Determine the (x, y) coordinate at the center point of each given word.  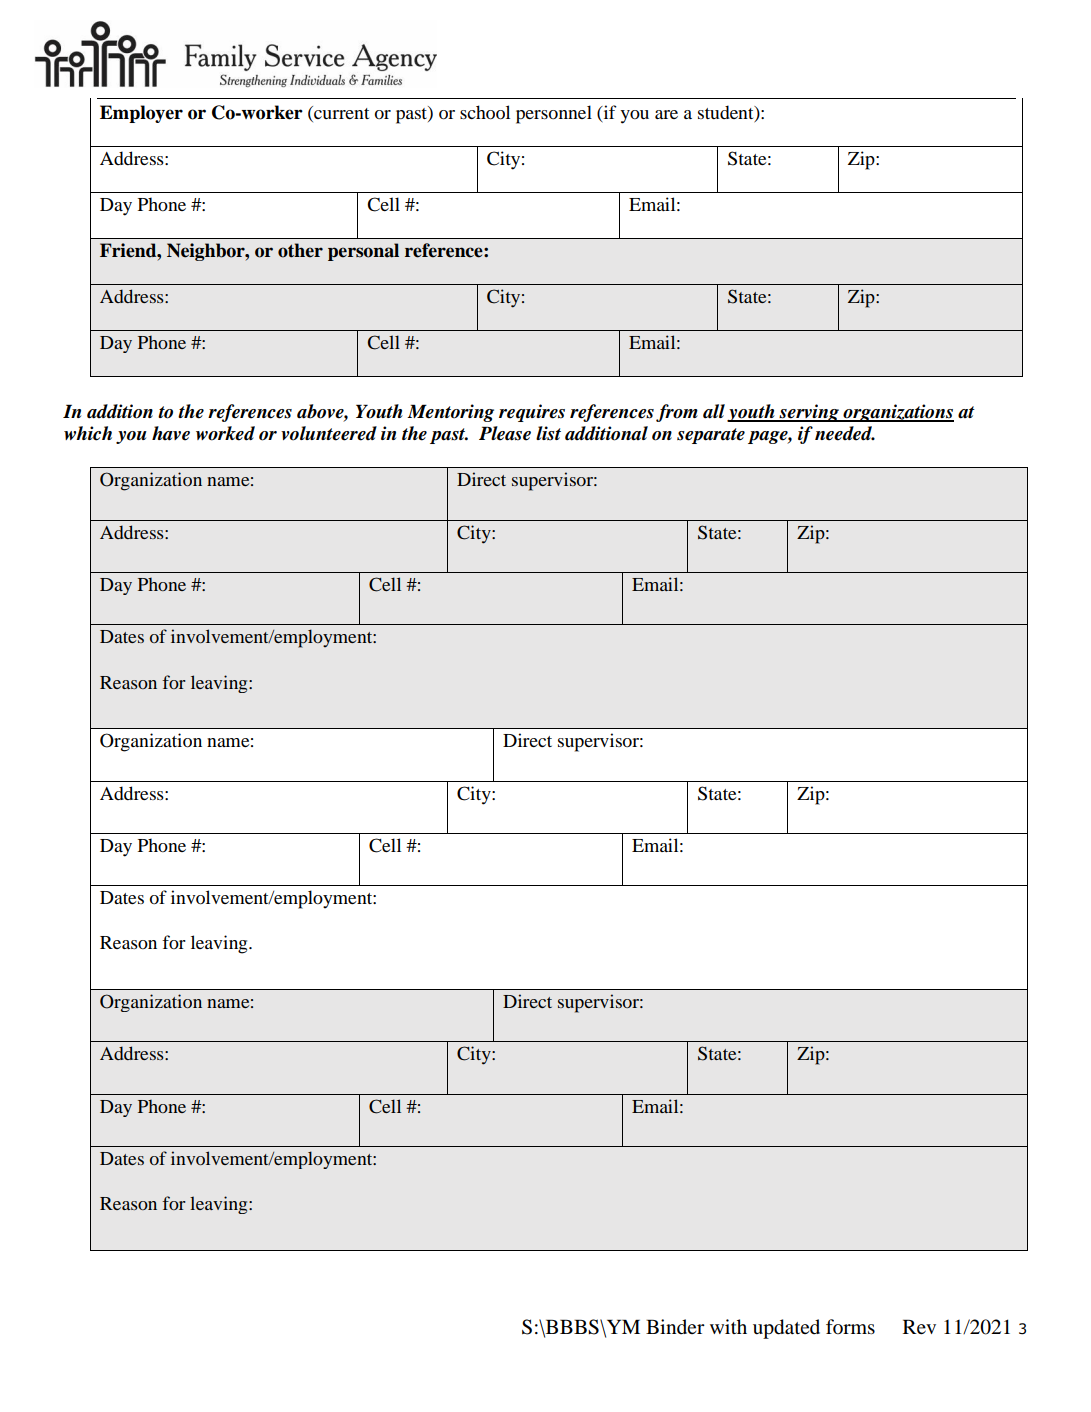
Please (505, 433)
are (666, 114)
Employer (141, 114)
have (171, 433)
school (485, 112)
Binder (675, 1327)
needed (845, 433)
